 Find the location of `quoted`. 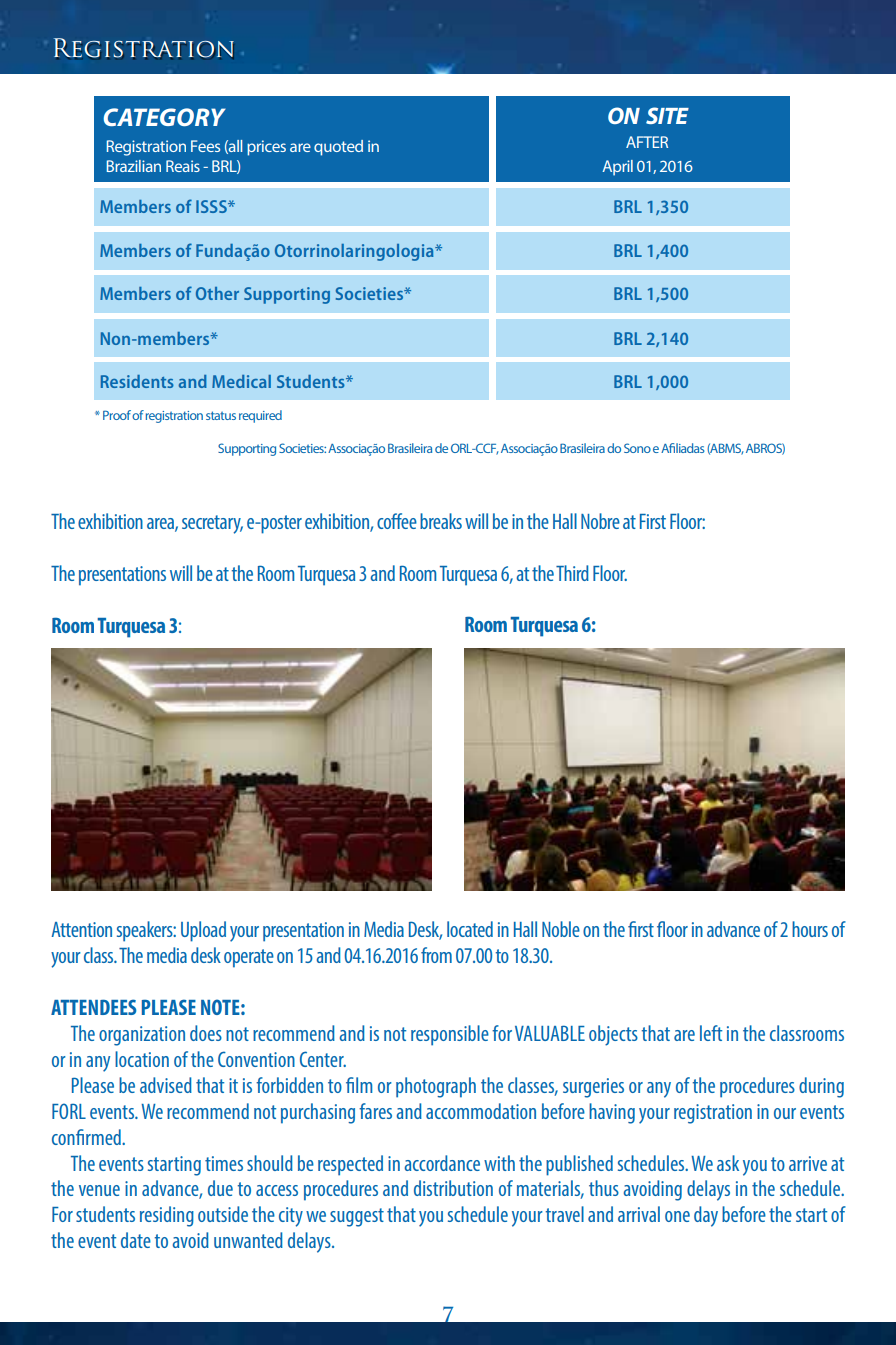

quoted is located at coordinates (338, 148).
